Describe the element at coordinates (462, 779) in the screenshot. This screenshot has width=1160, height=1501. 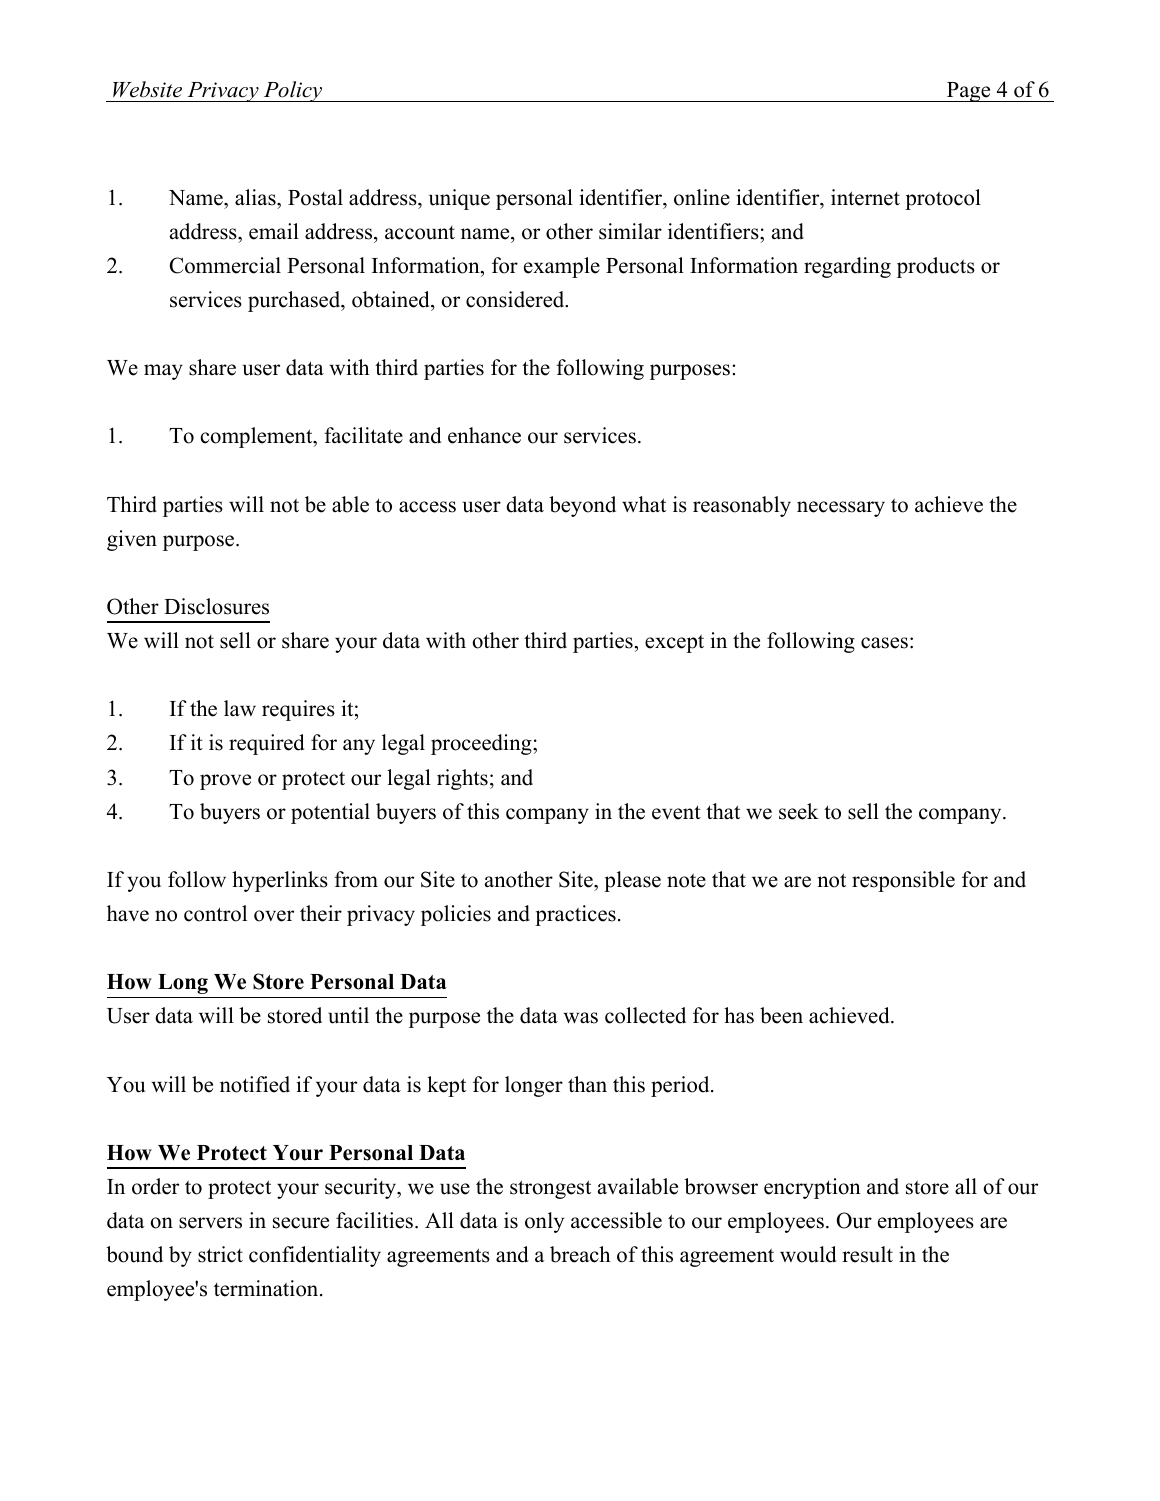
I see `rights` at that location.
